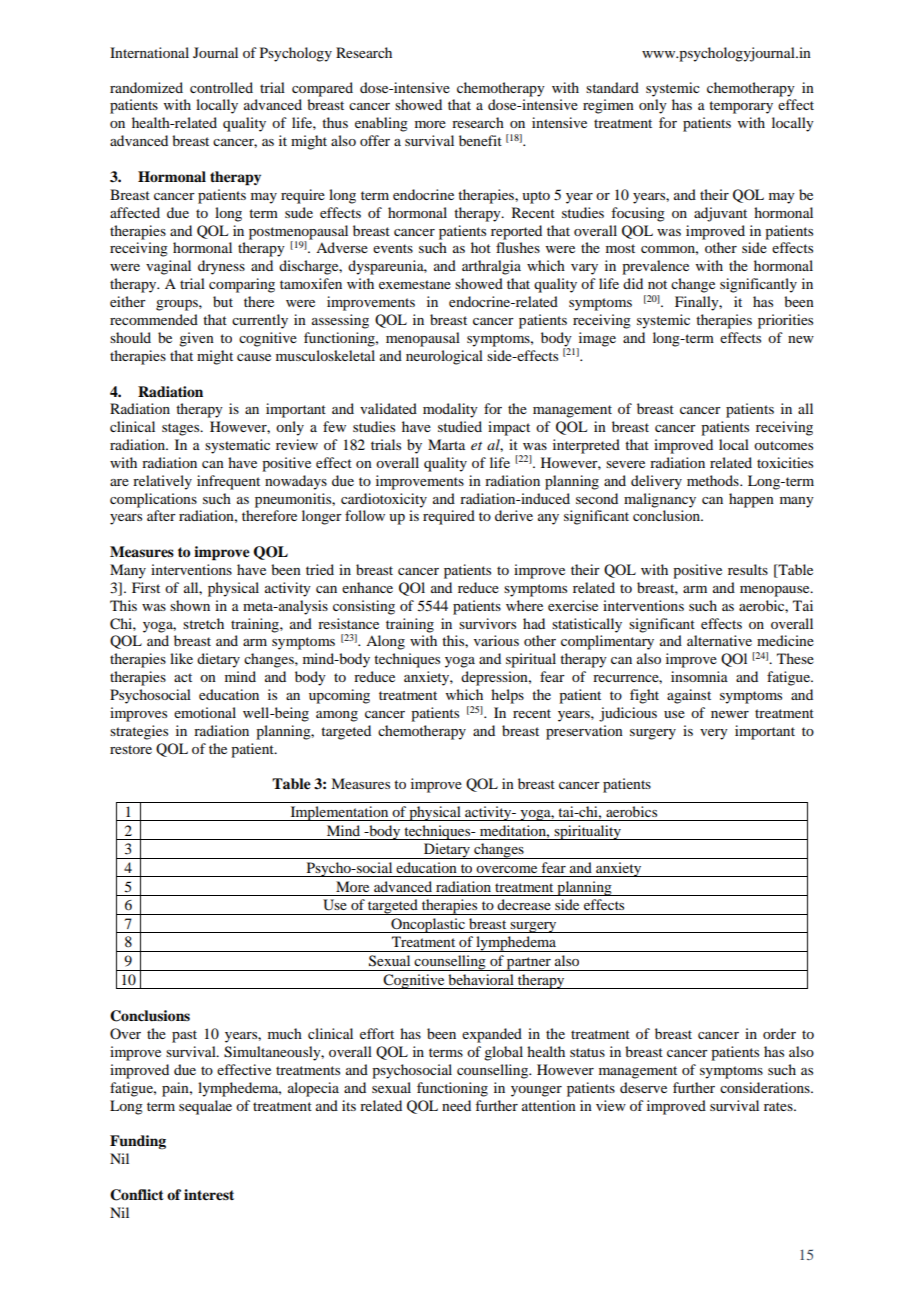  Describe the element at coordinates (487, 623) in the image. I see `survivors` at that location.
